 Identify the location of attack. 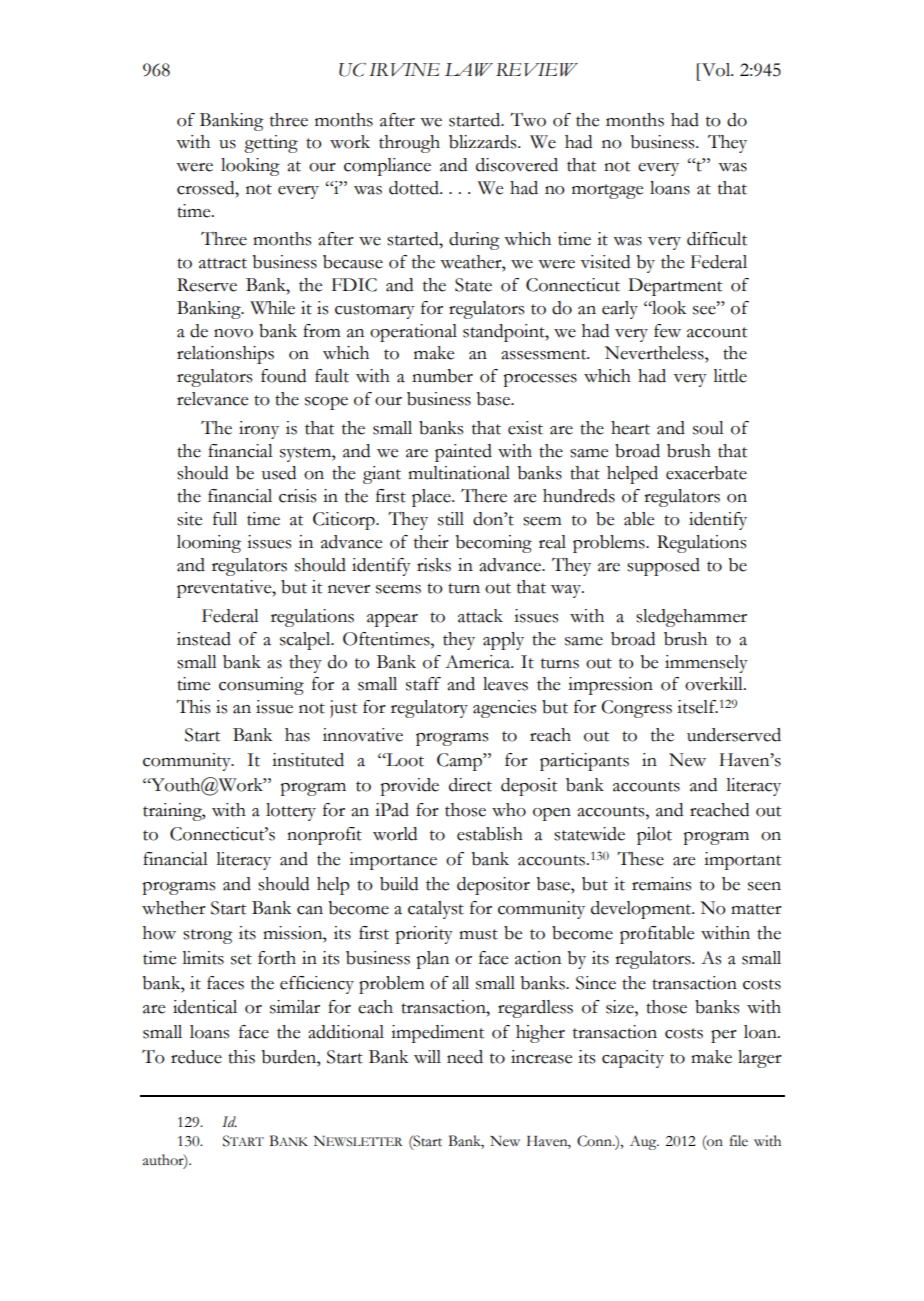
(480, 616).
